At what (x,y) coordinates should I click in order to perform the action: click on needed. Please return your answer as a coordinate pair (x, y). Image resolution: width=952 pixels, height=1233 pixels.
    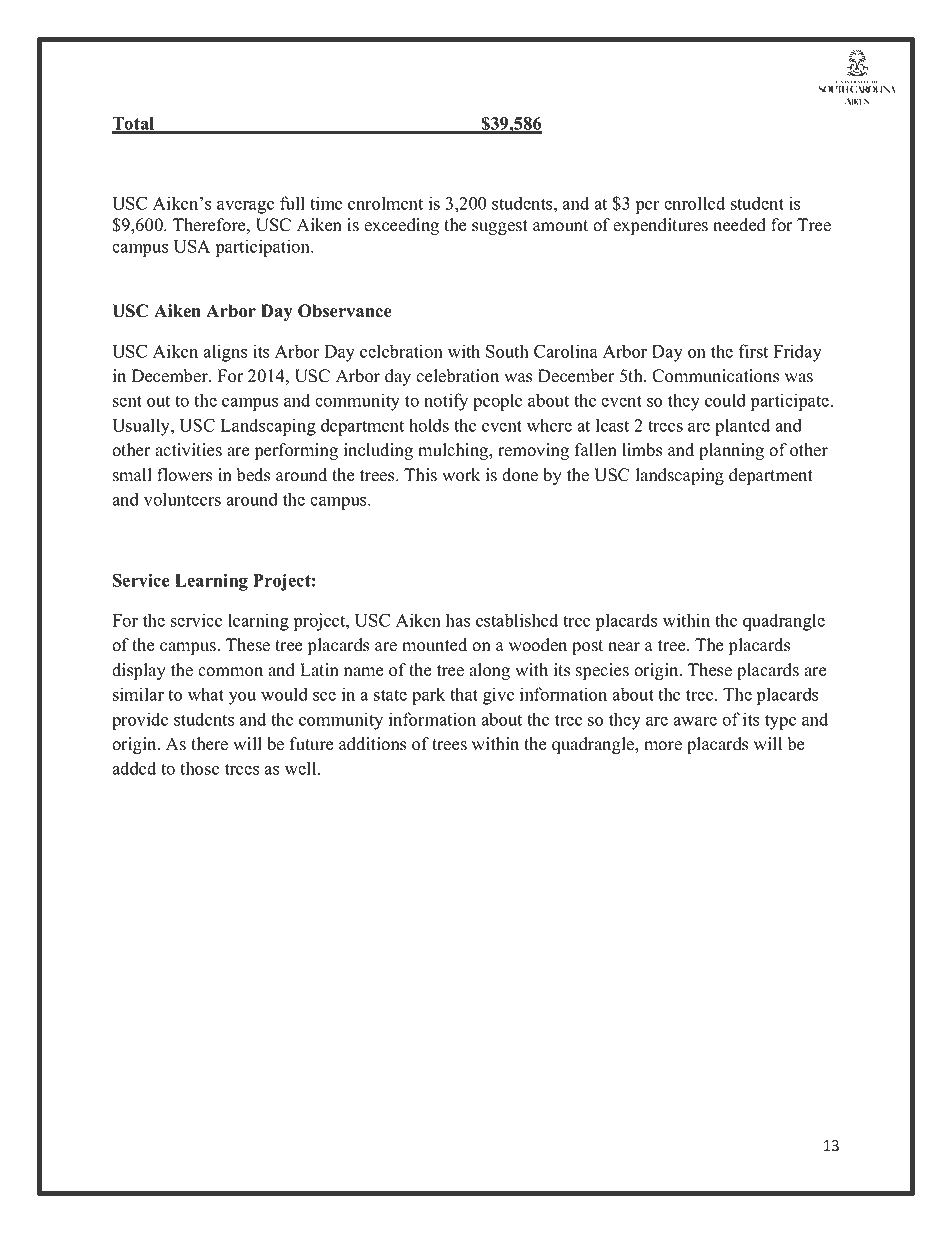
    Looking at the image, I should click on (739, 225).
